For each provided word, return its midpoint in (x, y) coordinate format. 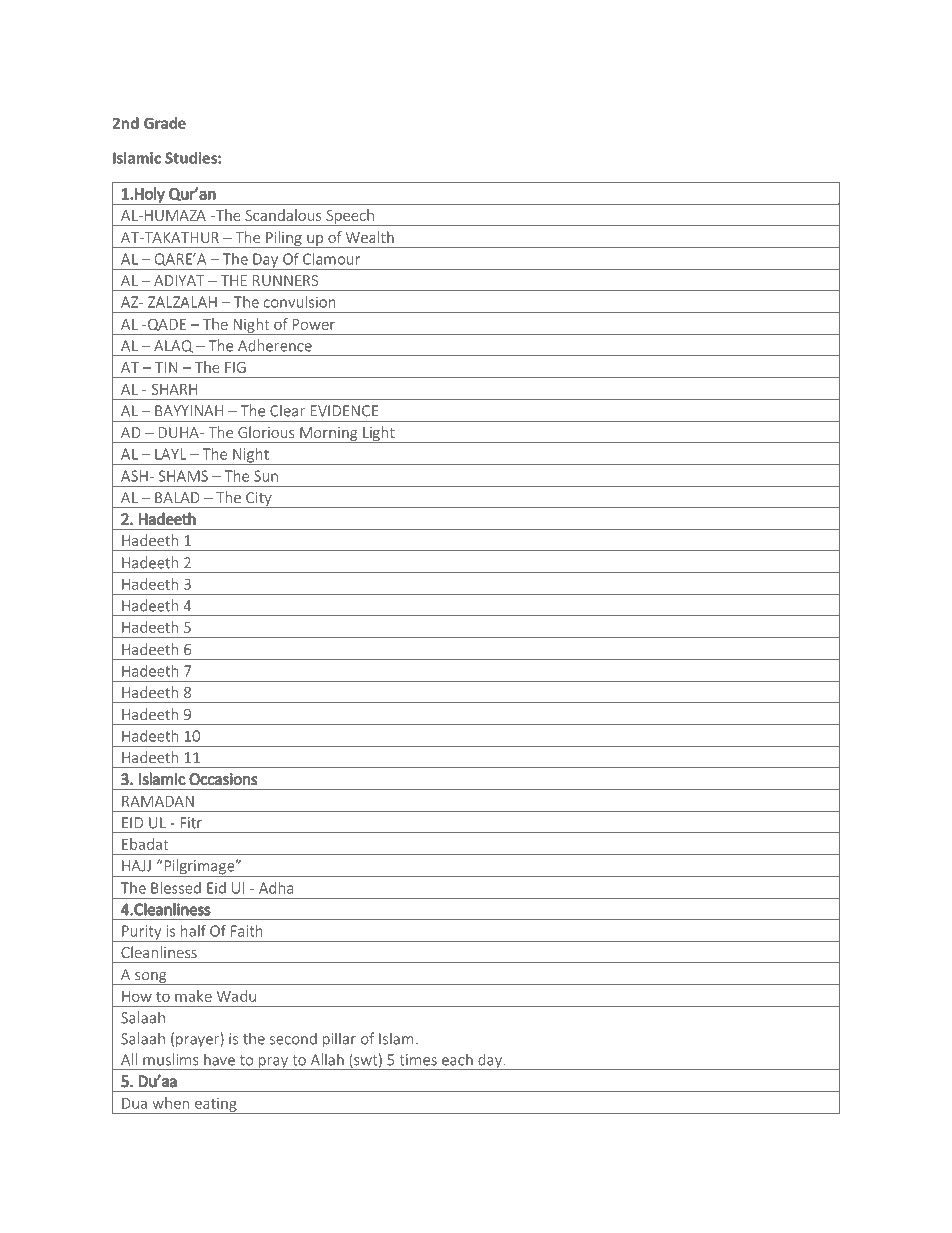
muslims (171, 1059)
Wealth (370, 237)
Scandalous (283, 215)
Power (314, 324)
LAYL (170, 454)
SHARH (174, 389)
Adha (276, 888)
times (418, 1060)
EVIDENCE (344, 411)
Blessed (176, 888)
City (259, 500)
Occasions (223, 779)
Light (379, 434)
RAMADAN (158, 801)
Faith (247, 931)
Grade (165, 123)
